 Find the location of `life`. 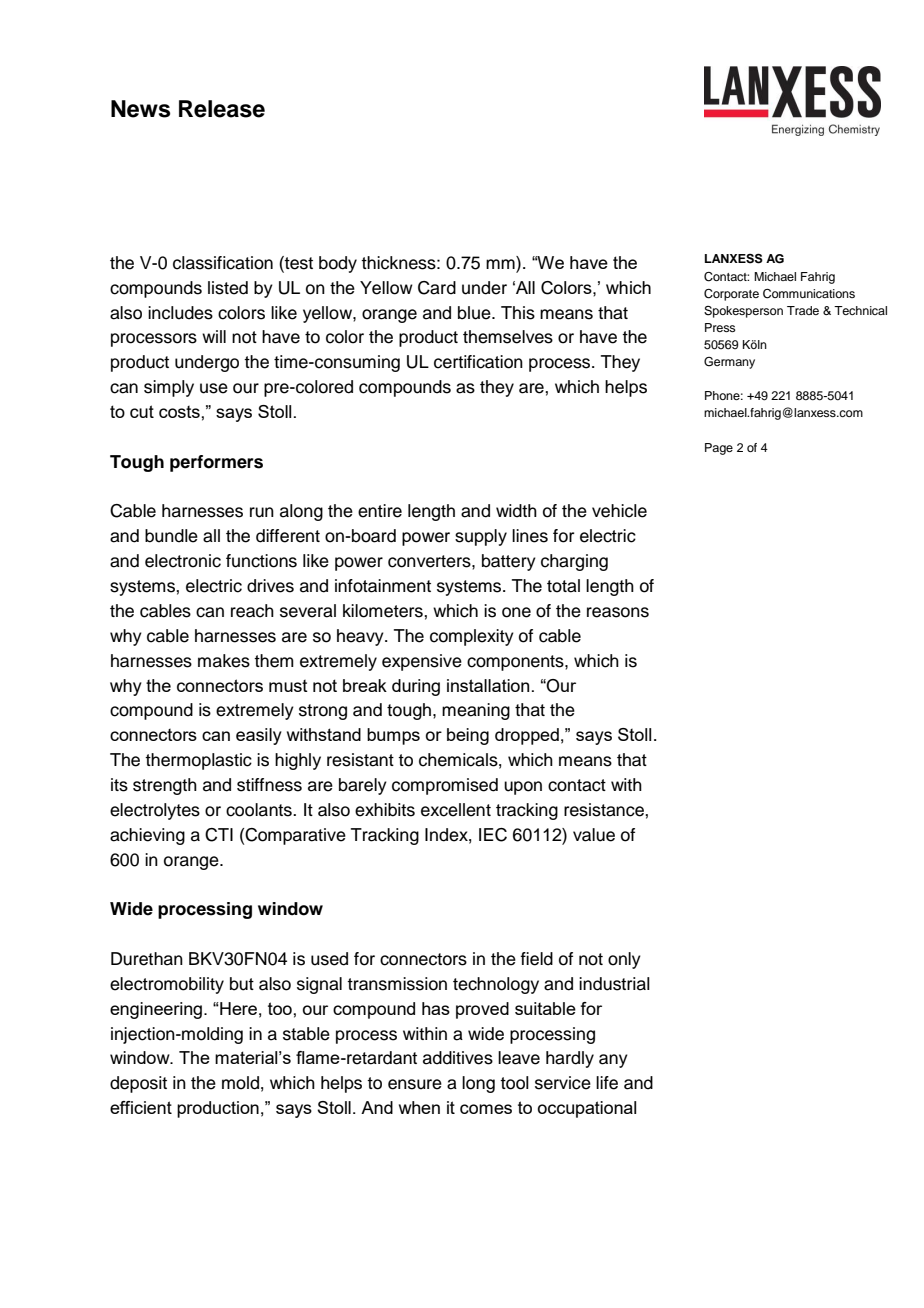

life is located at coordinates (607, 1083).
